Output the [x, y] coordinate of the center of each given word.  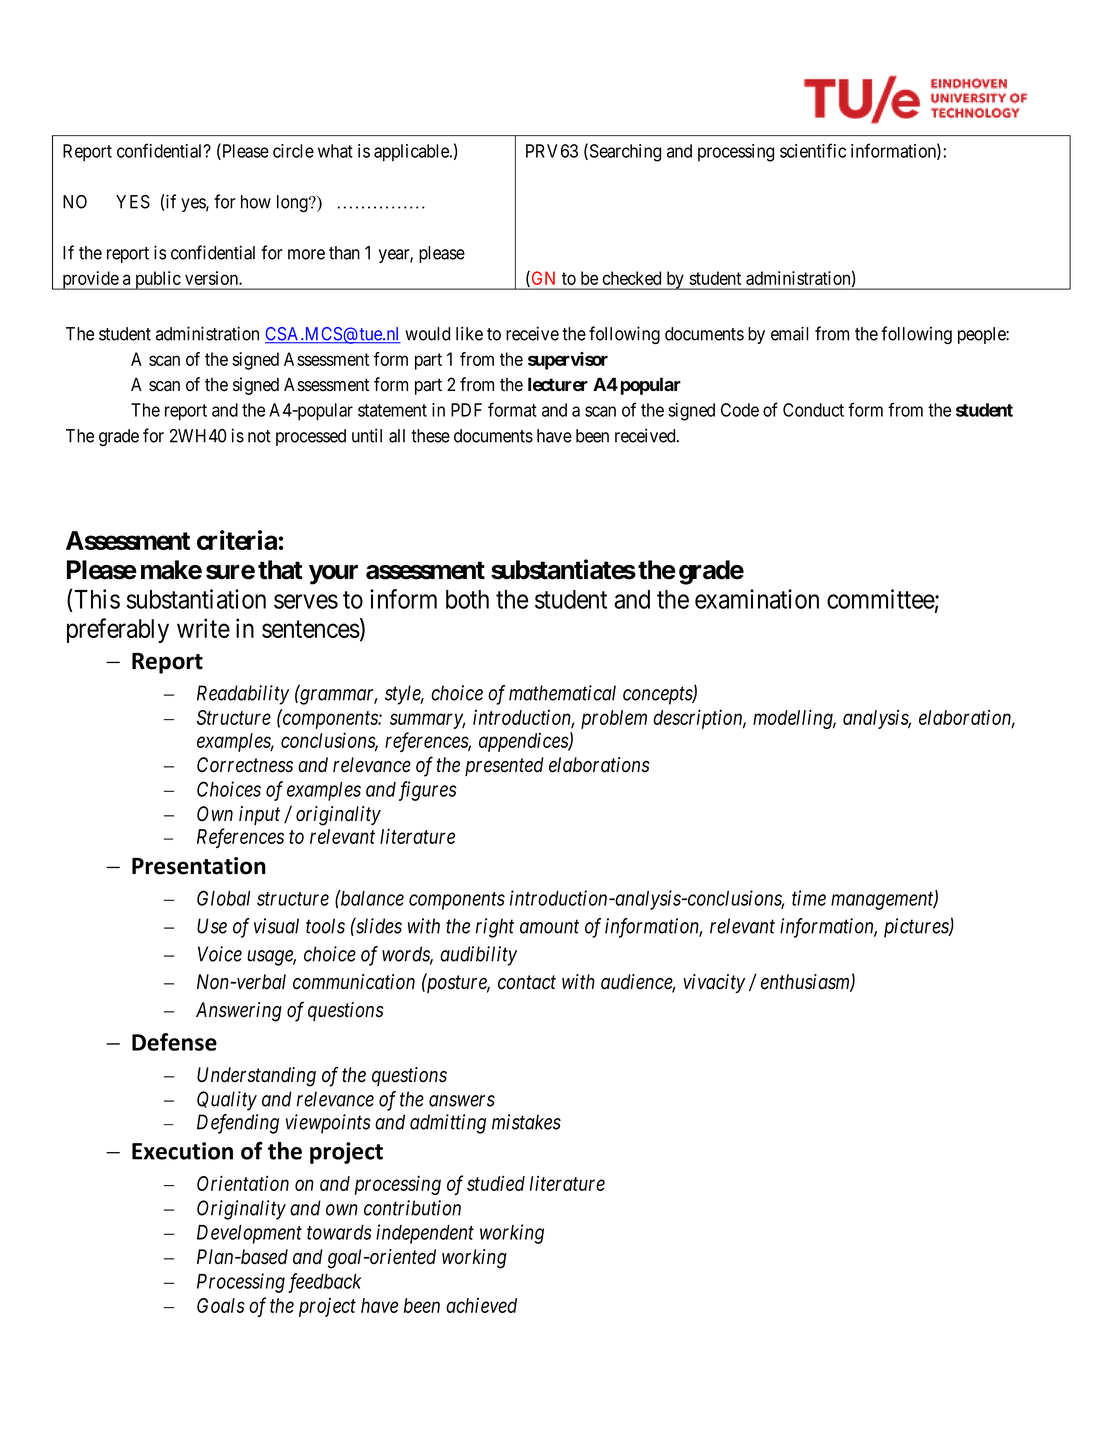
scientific [813, 150]
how [256, 202]
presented [504, 766]
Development [249, 1234]
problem [614, 719]
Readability [243, 695]
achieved [481, 1305]
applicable [412, 153]
